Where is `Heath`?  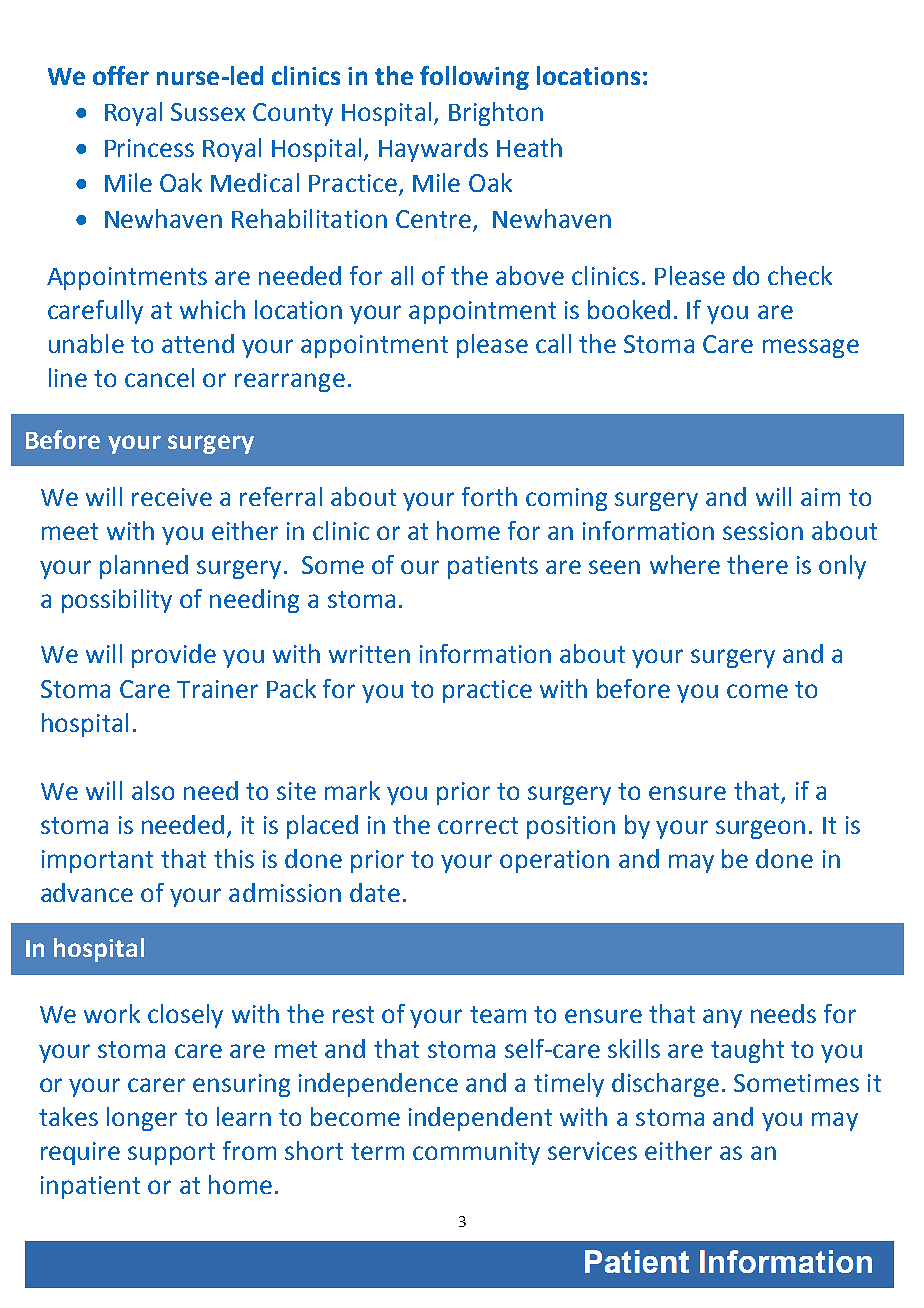 Heath is located at coordinates (529, 147).
